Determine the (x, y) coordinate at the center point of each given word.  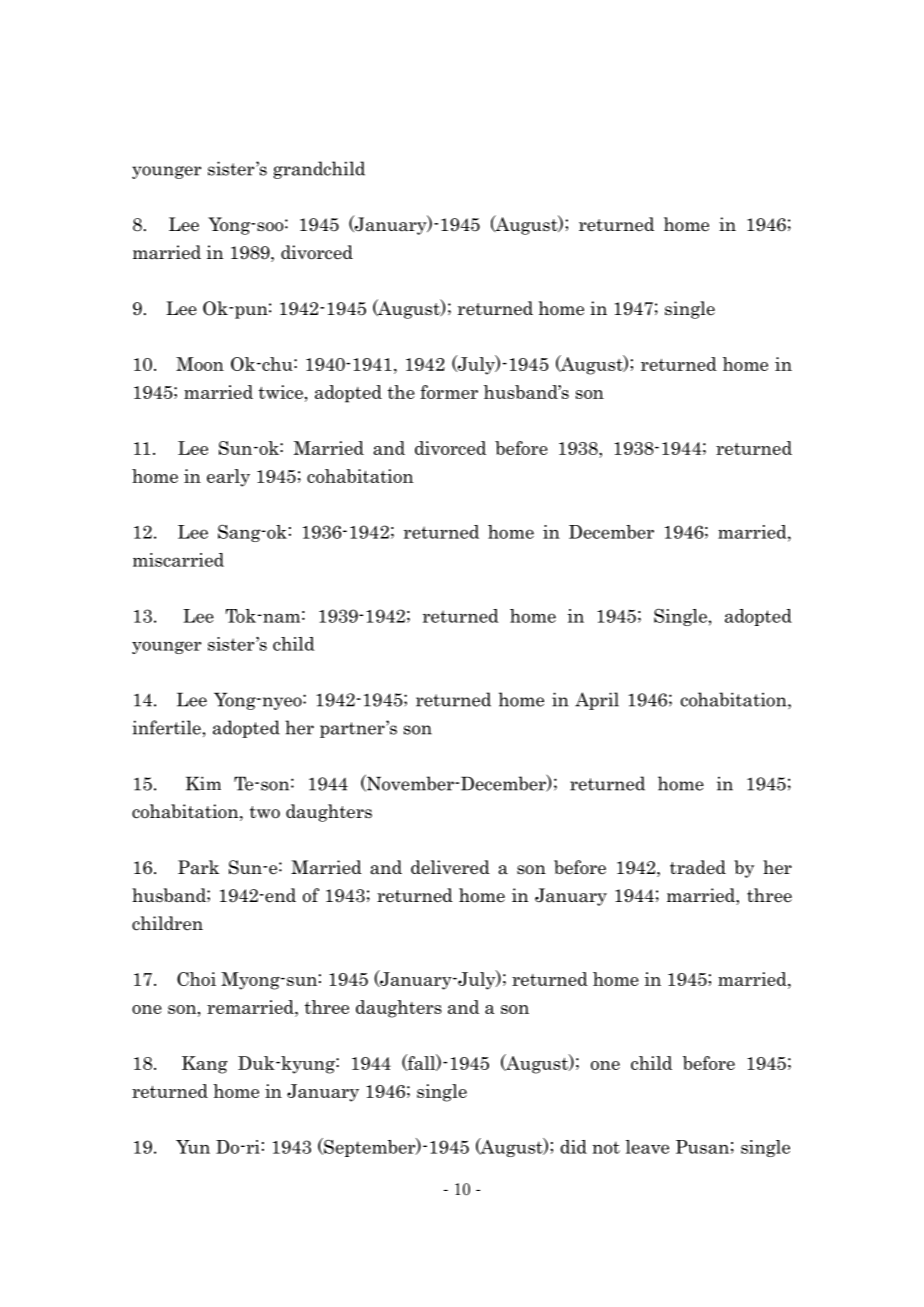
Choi (196, 979)
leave (647, 1147)
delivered (450, 867)
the (401, 392)
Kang (205, 1065)
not (606, 1147)
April (597, 701)
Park (198, 867)
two (265, 812)
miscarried (178, 560)
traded (698, 867)
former (449, 392)
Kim (203, 783)
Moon (200, 364)
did (573, 1147)
